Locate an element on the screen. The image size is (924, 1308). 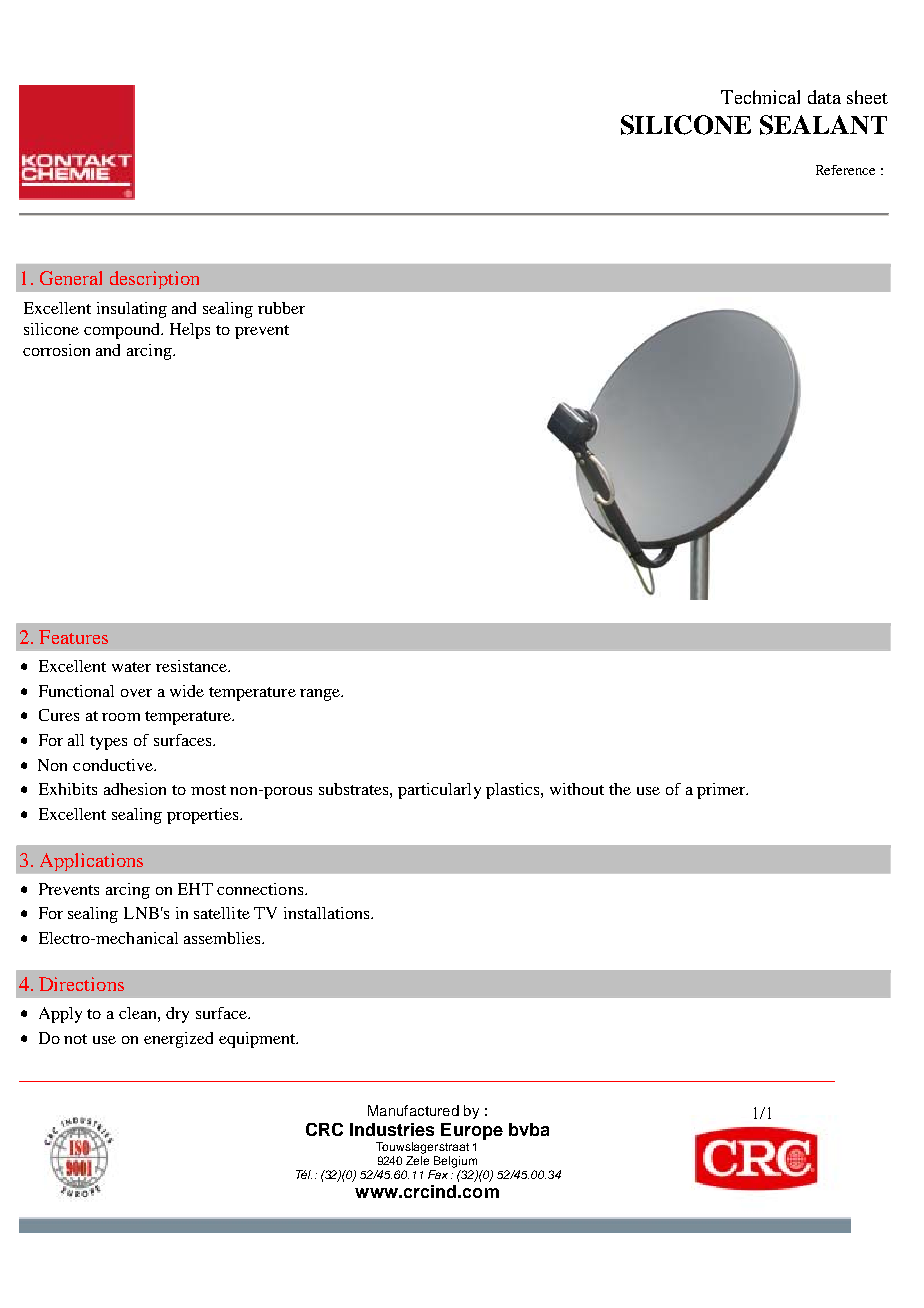
primer is located at coordinates (722, 791).
